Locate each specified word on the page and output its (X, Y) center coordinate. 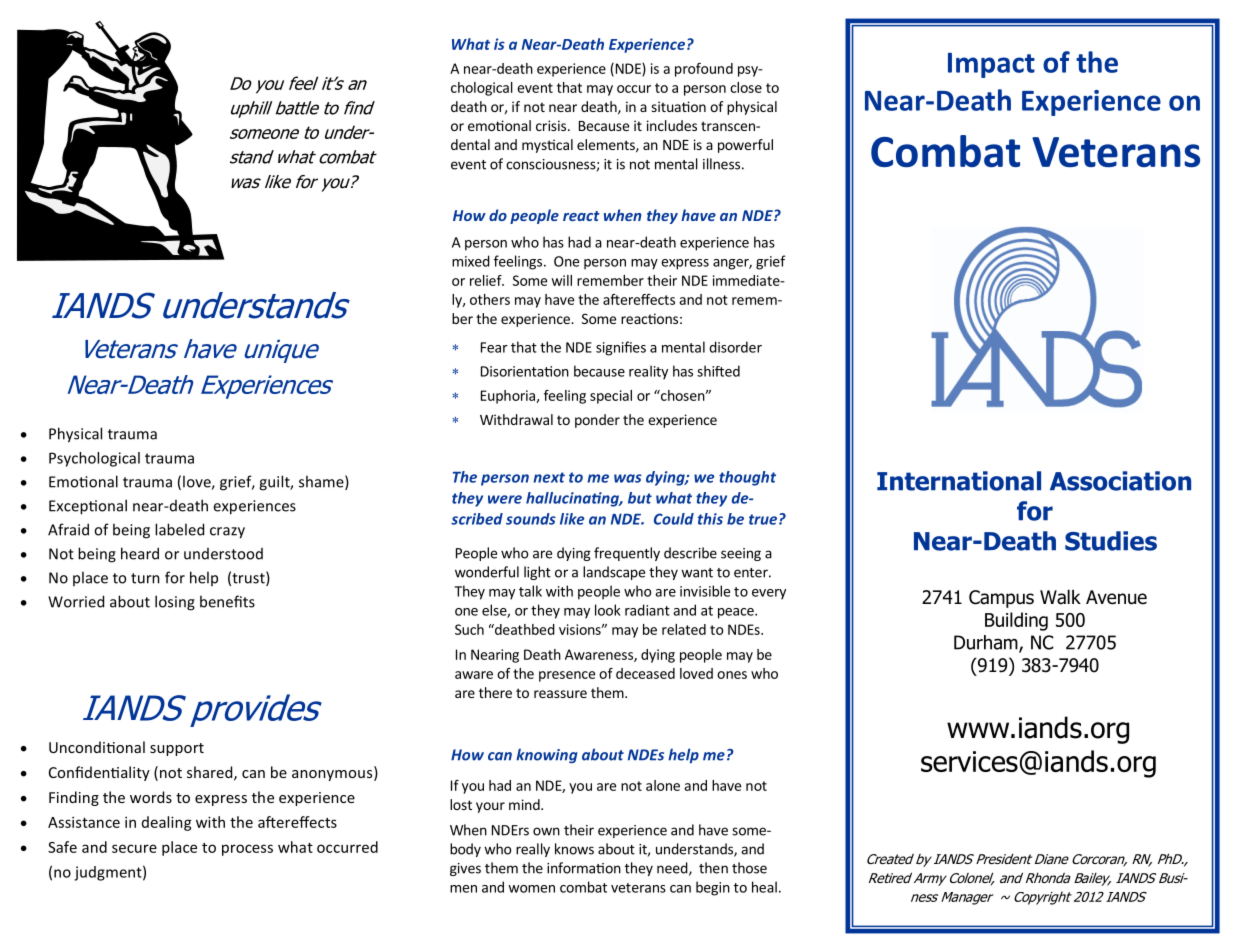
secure (134, 848)
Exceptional (88, 507)
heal (764, 887)
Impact (991, 65)
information (584, 868)
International (959, 481)
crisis (551, 125)
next (549, 477)
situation (678, 106)
